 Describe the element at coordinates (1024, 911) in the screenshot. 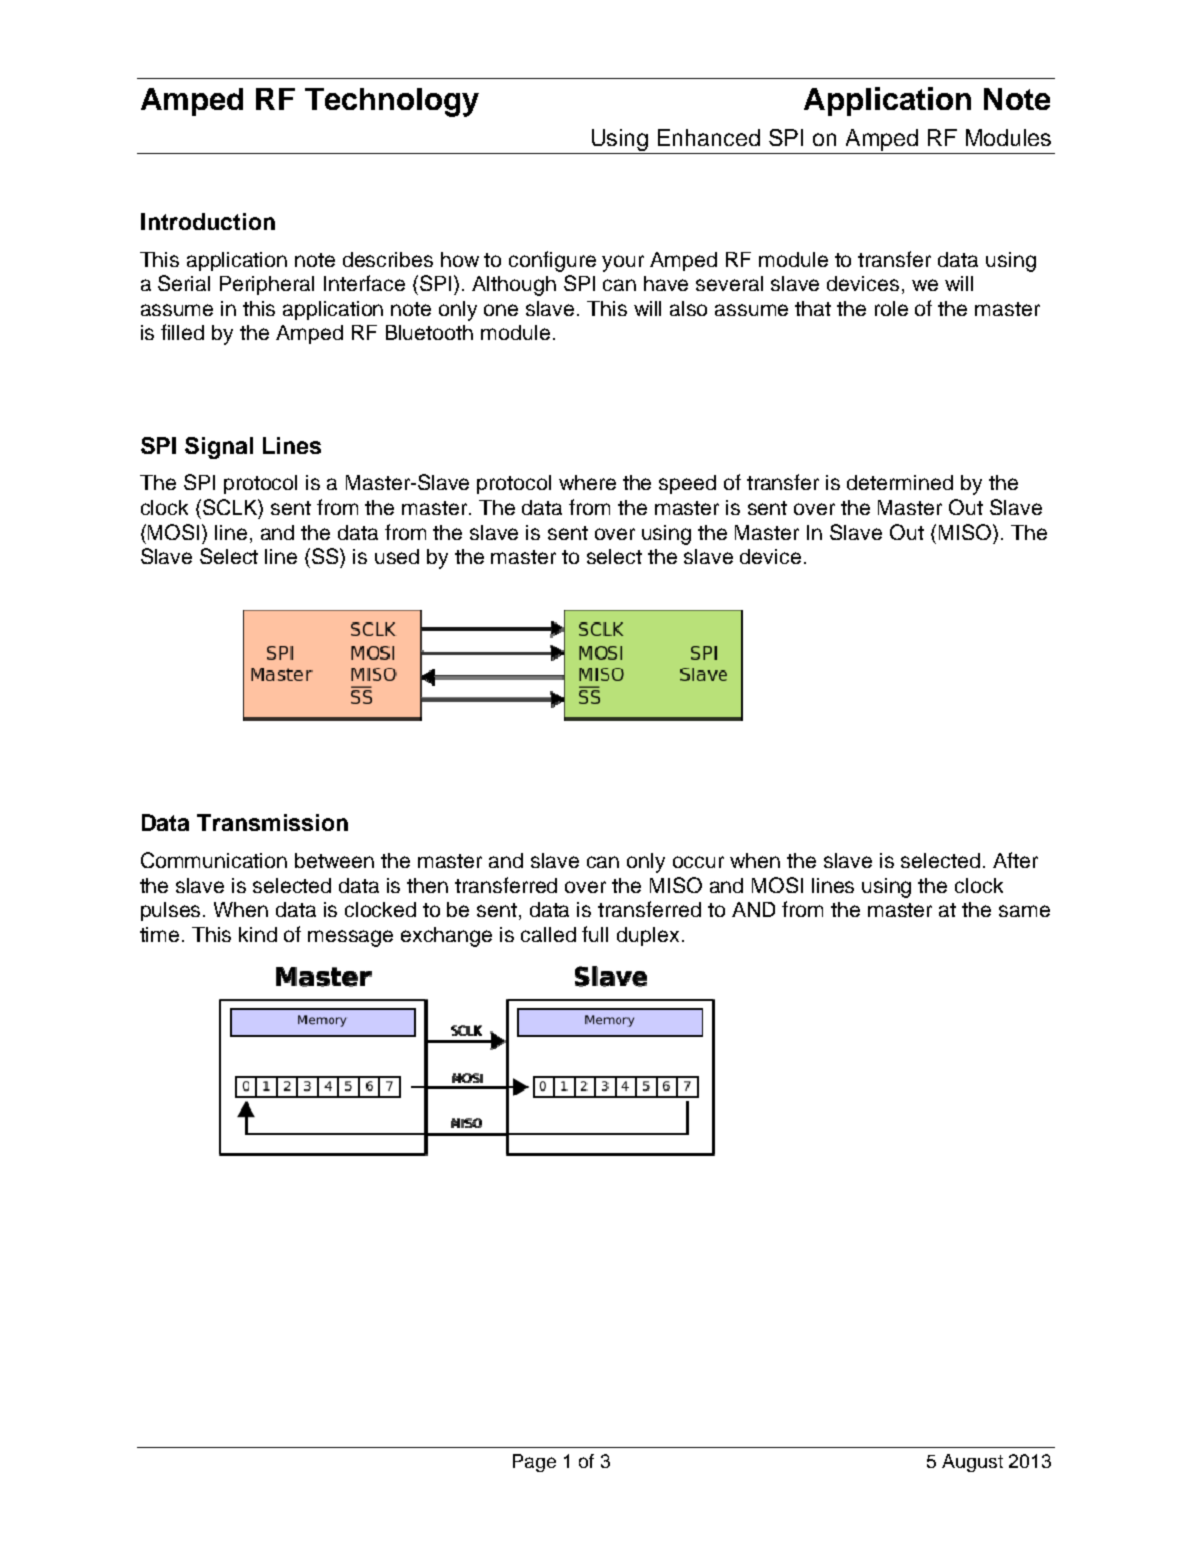

I see `same` at that location.
